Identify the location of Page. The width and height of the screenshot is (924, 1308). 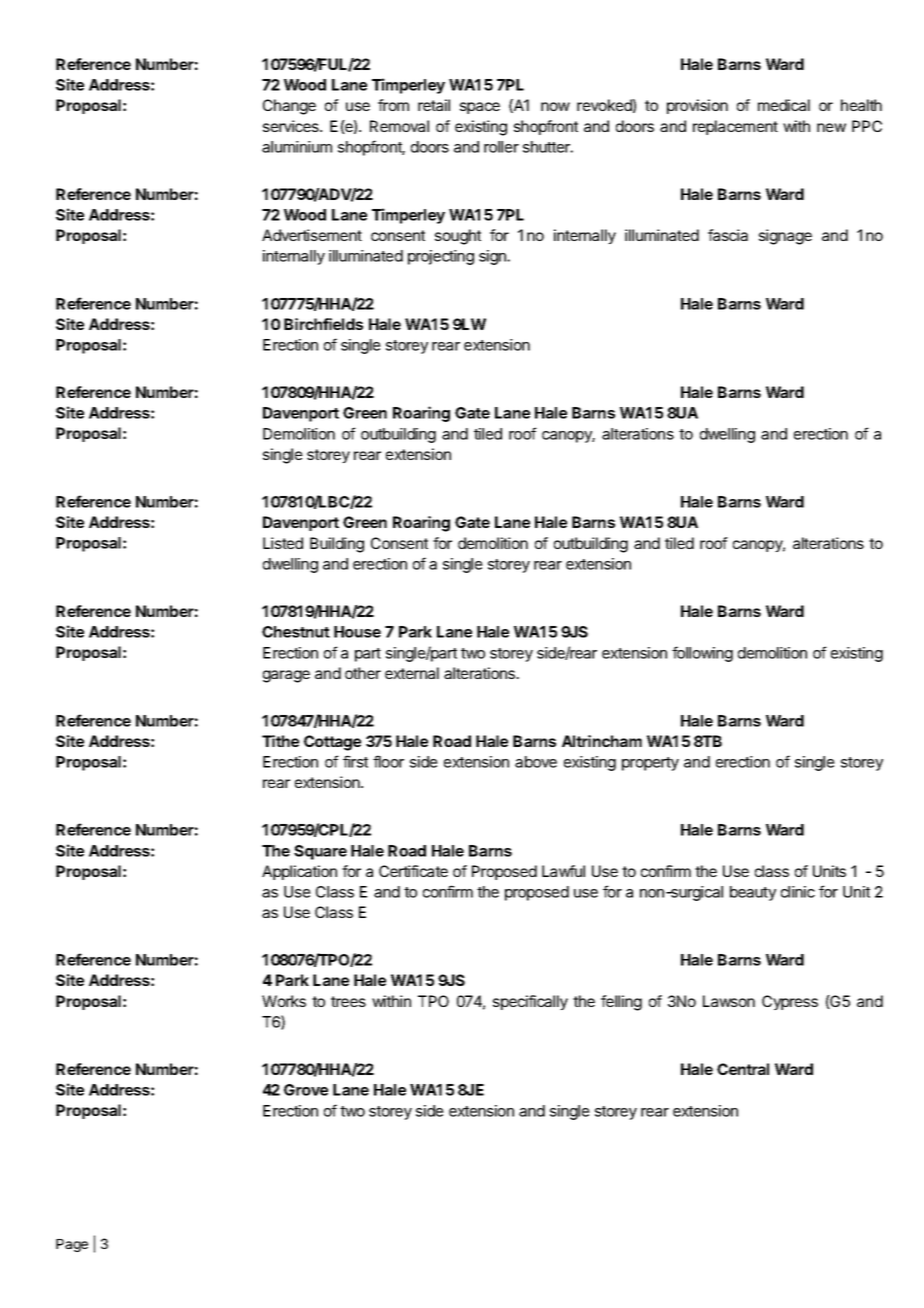
(72, 1245).
